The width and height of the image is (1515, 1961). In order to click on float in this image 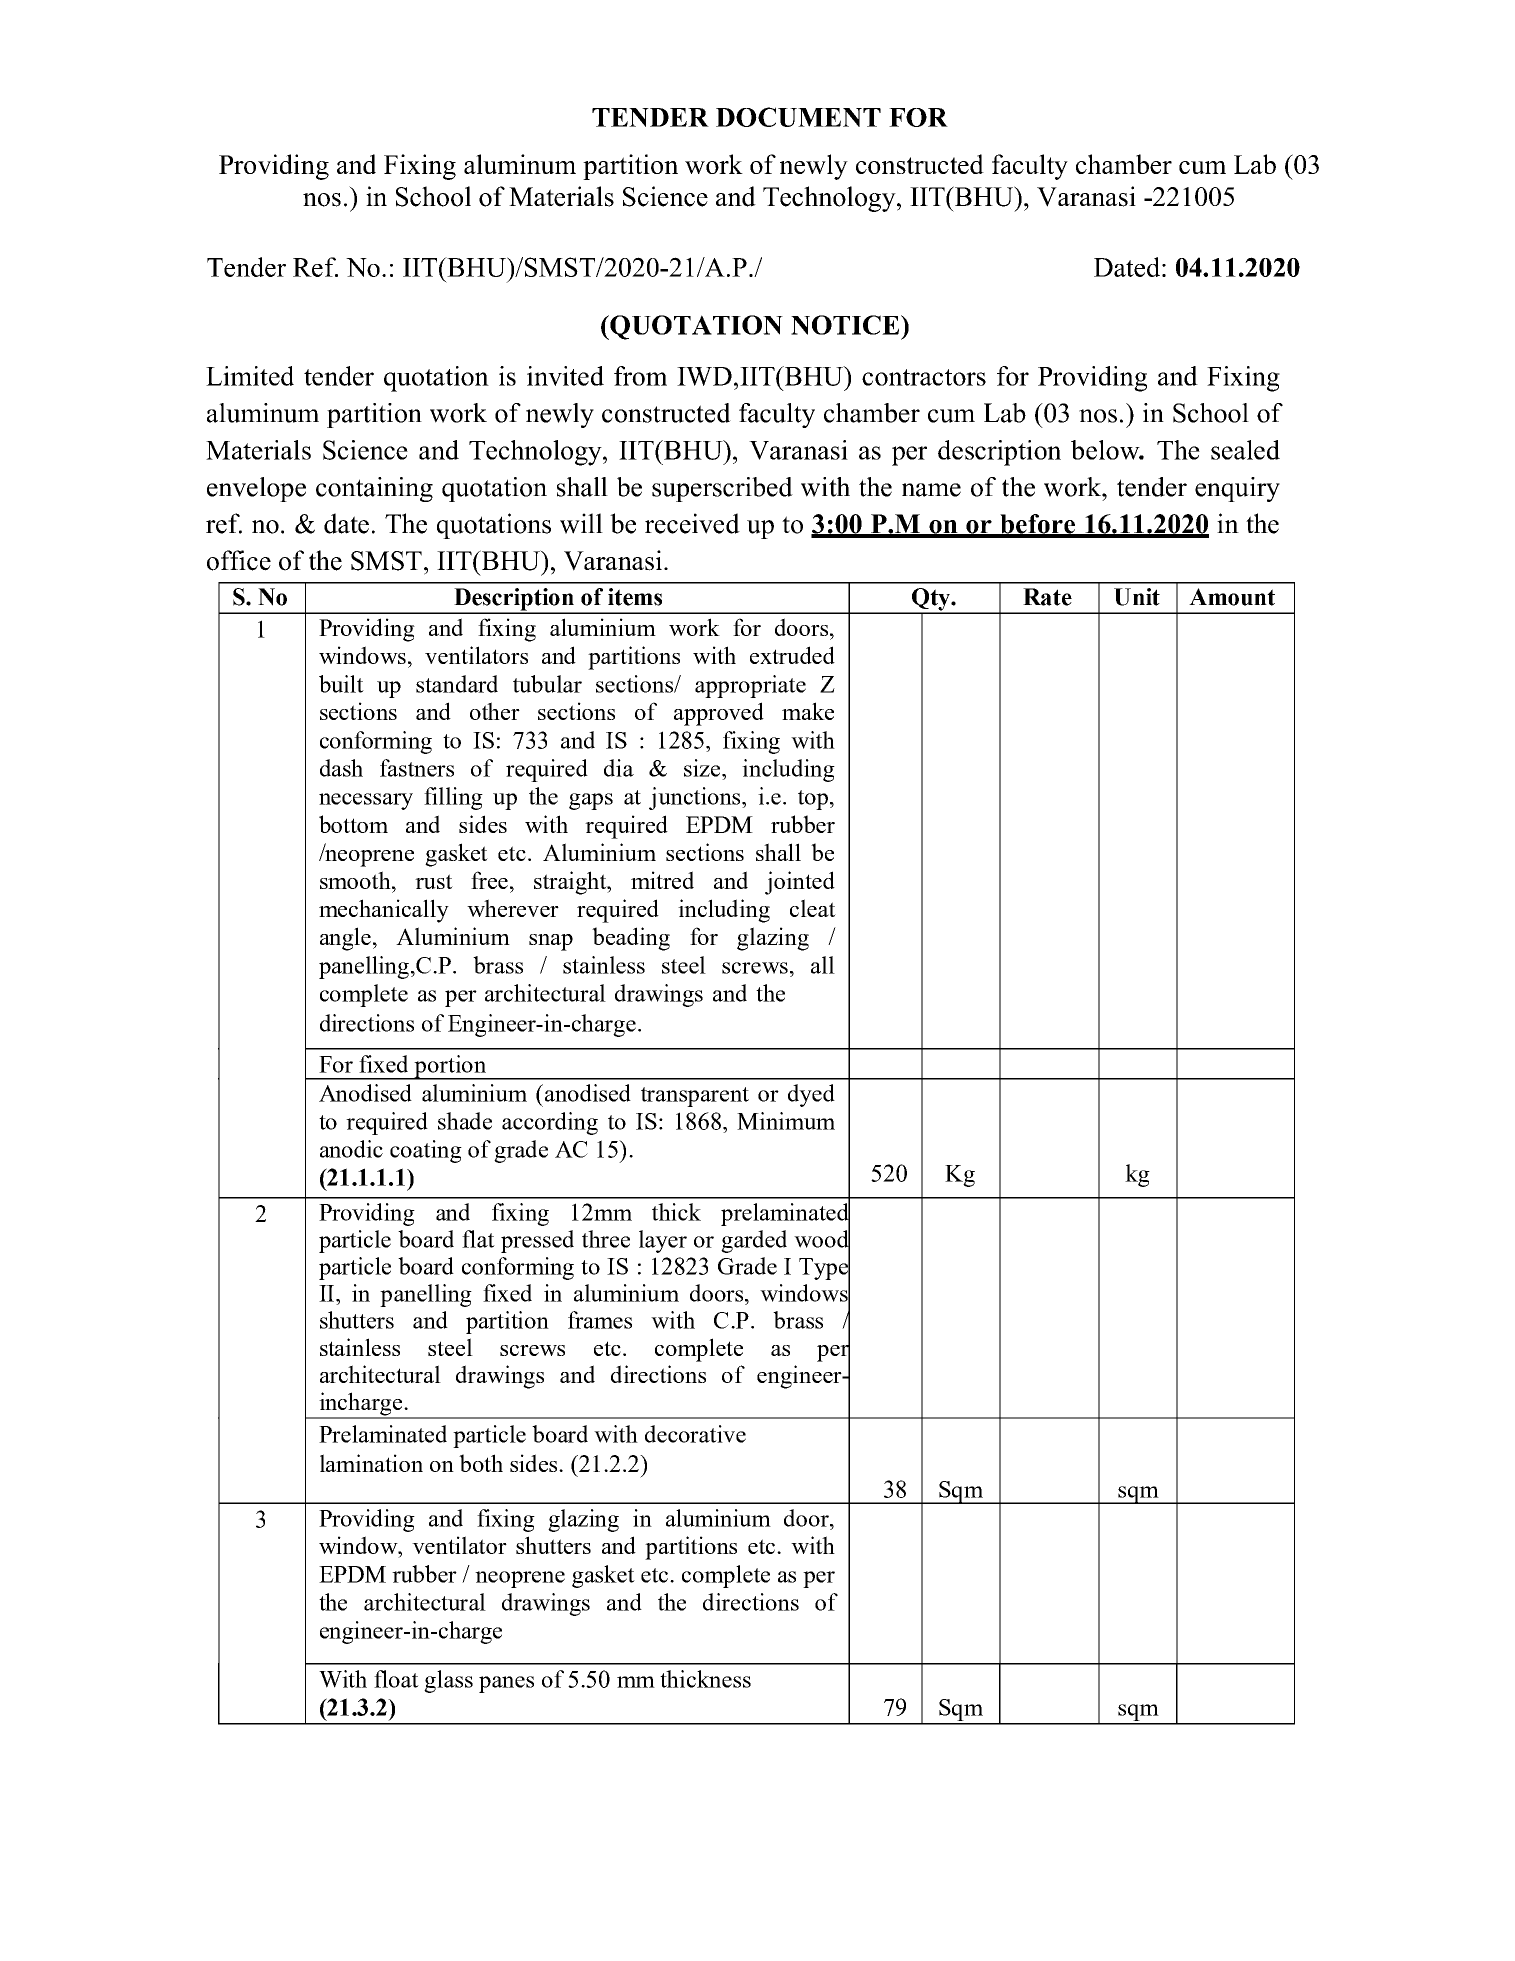, I will do `click(396, 1679)`.
